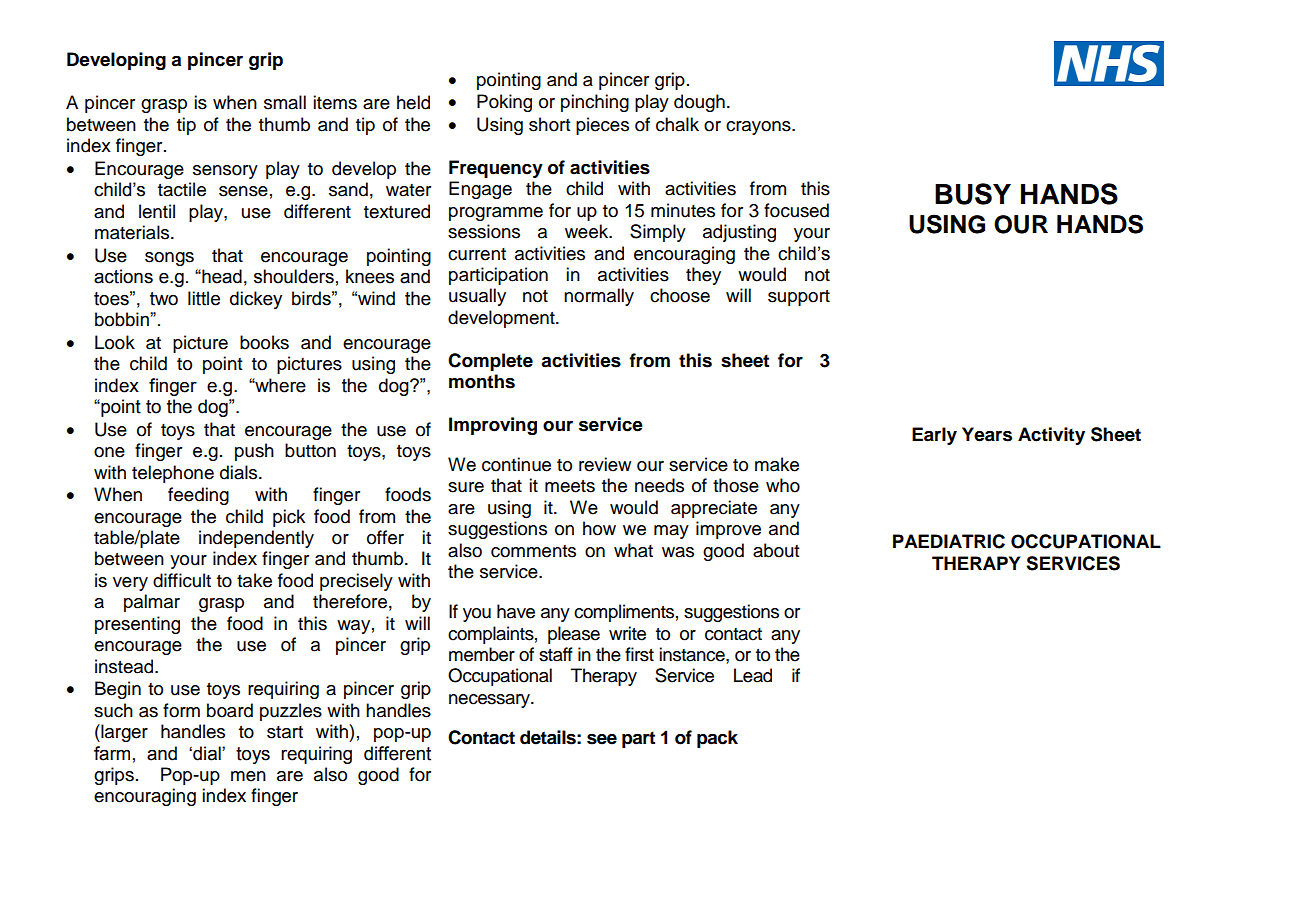 The image size is (1308, 924). Describe the element at coordinates (254, 452) in the screenshot. I see `push` at that location.
